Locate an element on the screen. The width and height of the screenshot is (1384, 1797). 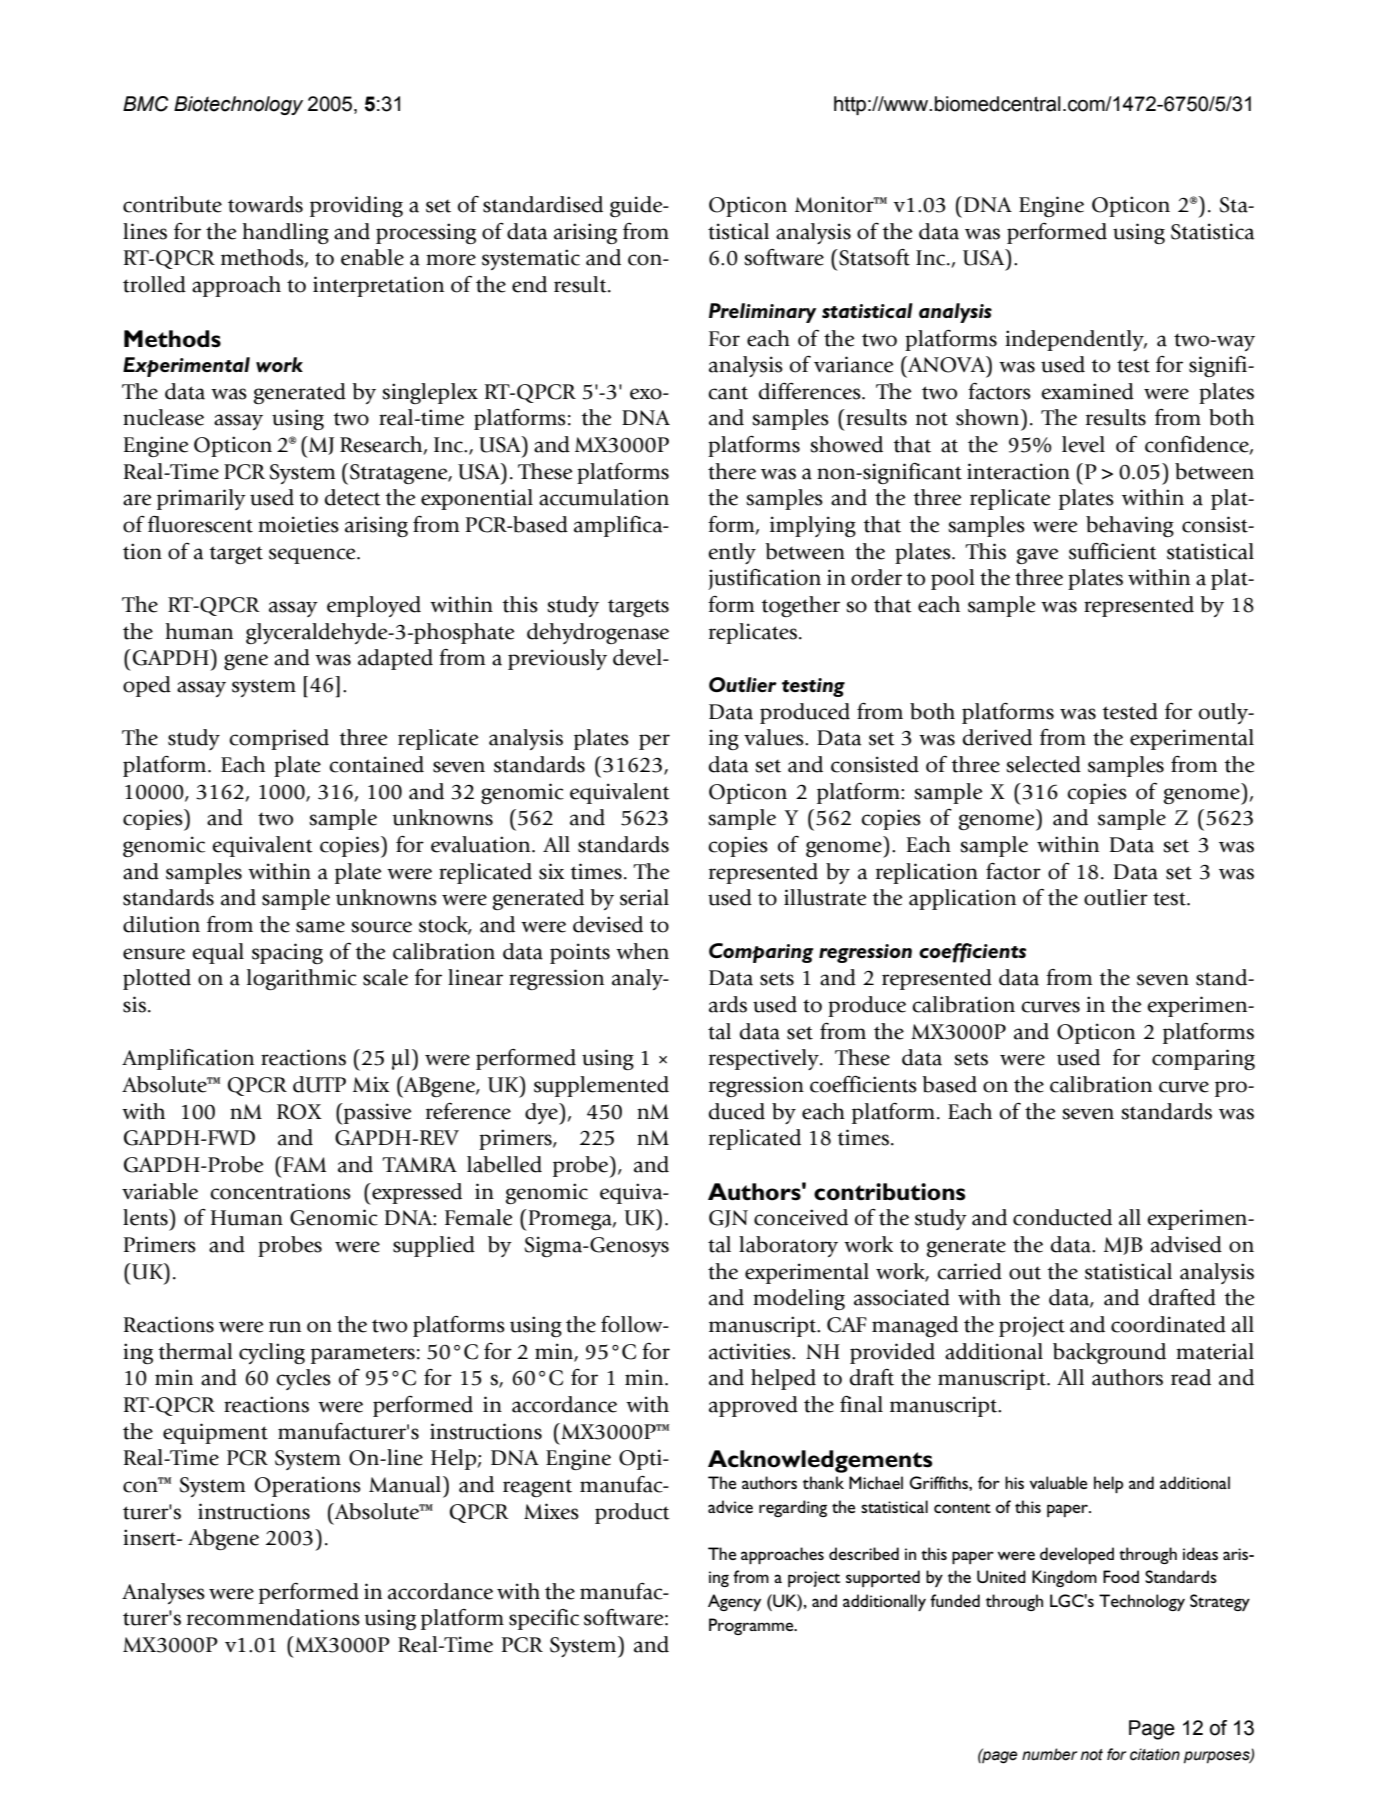
Statsoft is located at coordinates (873, 257).
